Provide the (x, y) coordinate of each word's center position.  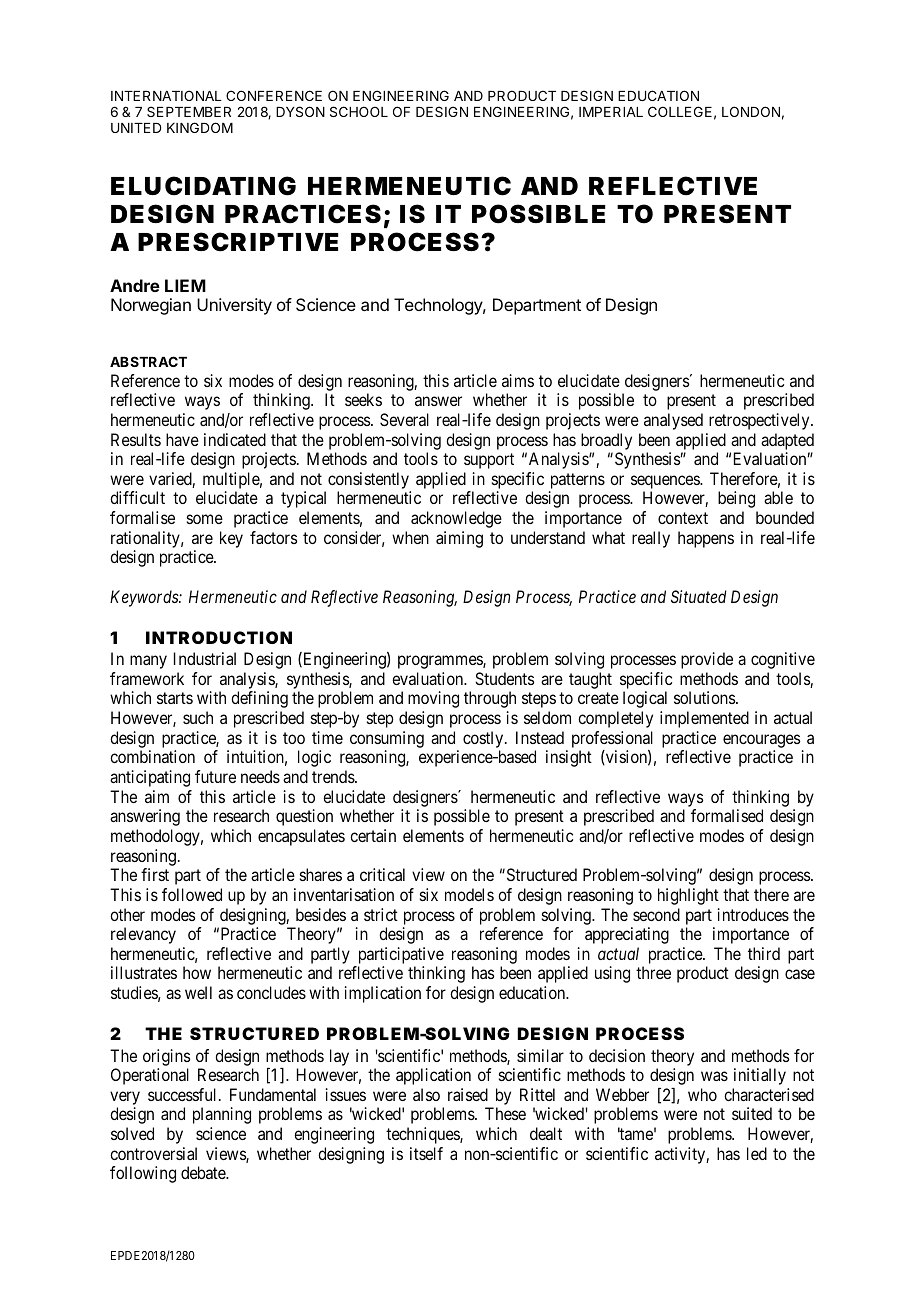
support (489, 461)
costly (484, 739)
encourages (761, 741)
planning (222, 1115)
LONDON (751, 111)
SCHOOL (359, 111)
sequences (666, 482)
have (182, 439)
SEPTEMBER (189, 111)
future (215, 776)
